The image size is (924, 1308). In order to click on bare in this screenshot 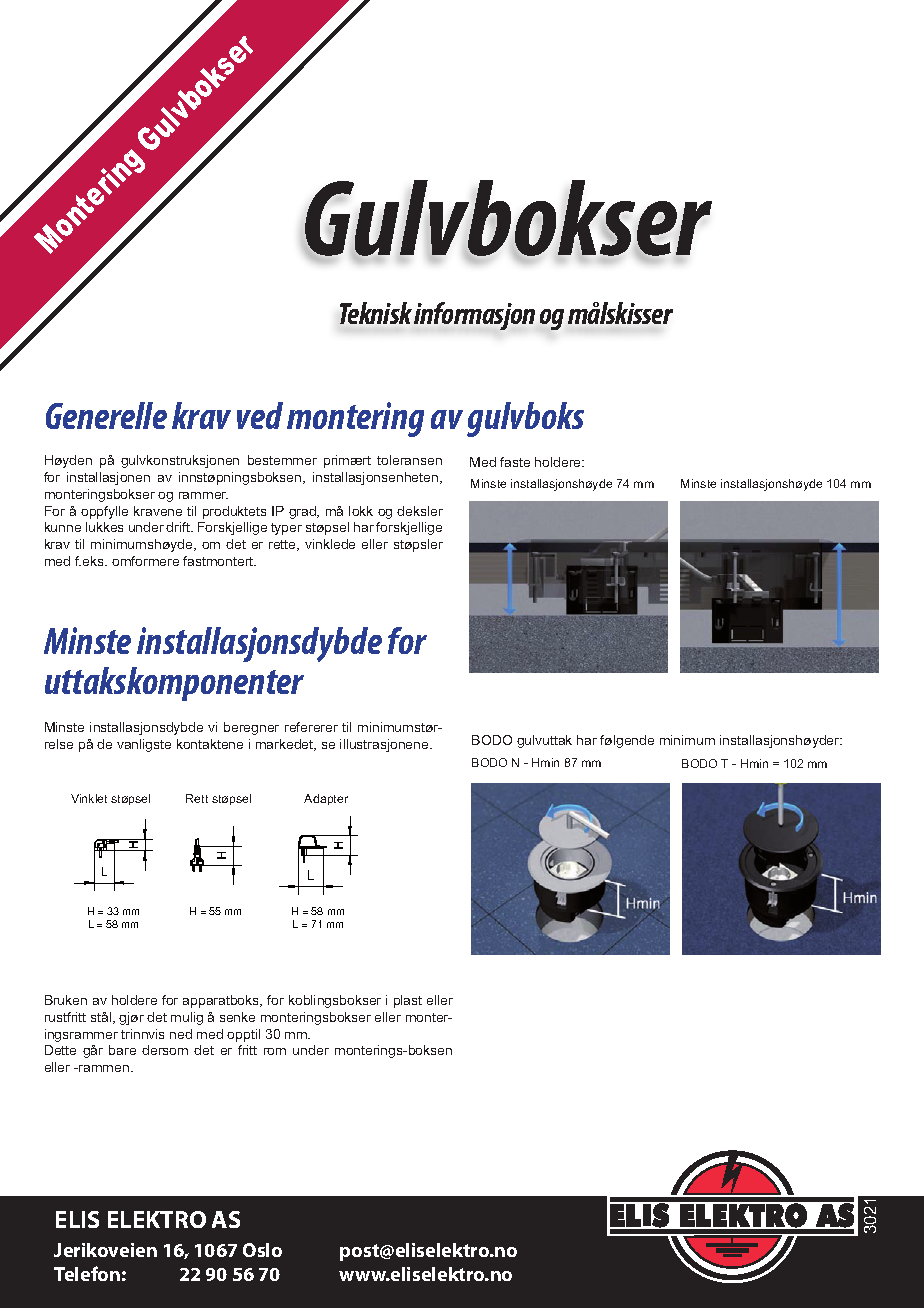, I will do `click(122, 1050)`.
